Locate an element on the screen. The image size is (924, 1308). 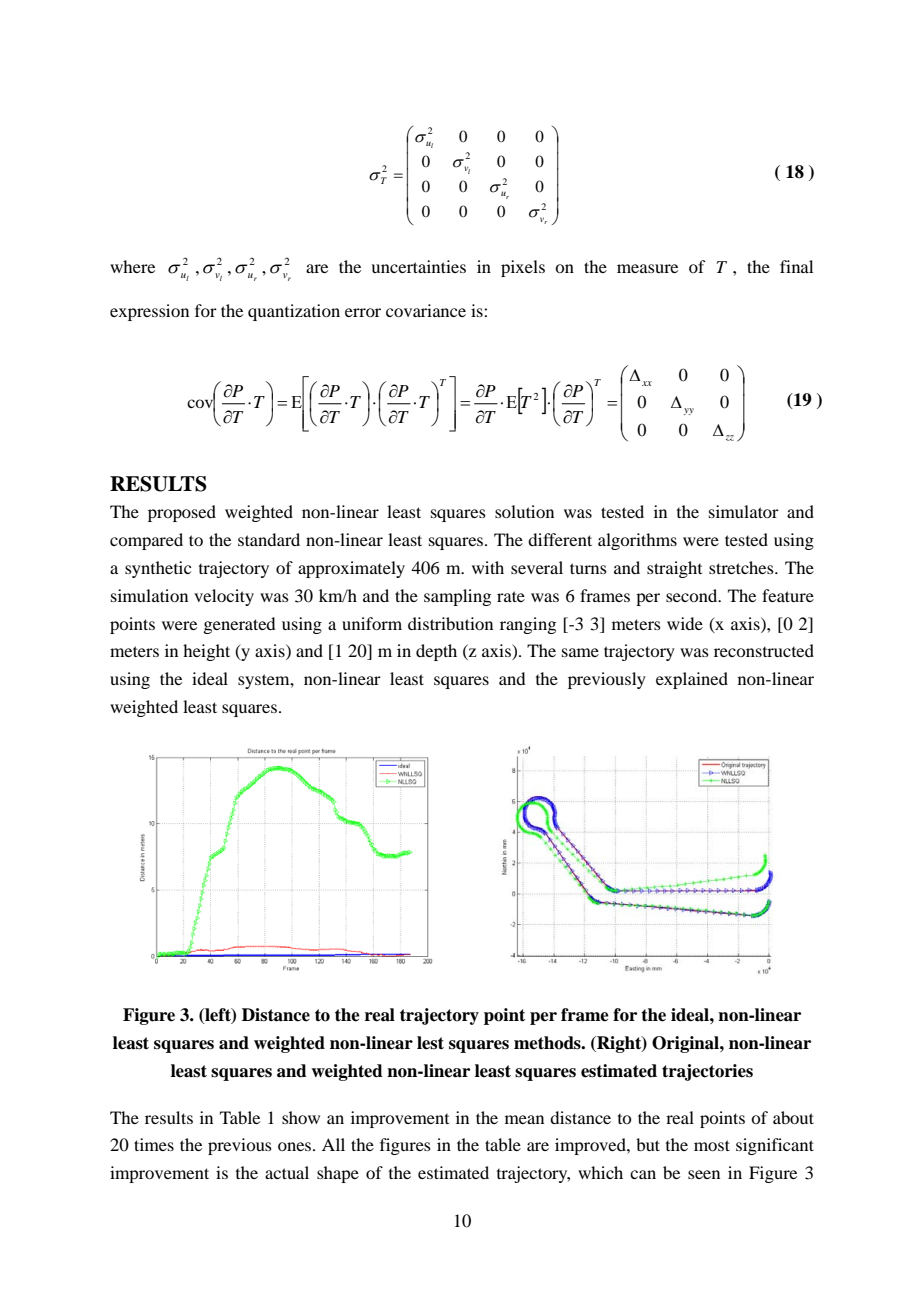
times is located at coordinates (154, 1144).
